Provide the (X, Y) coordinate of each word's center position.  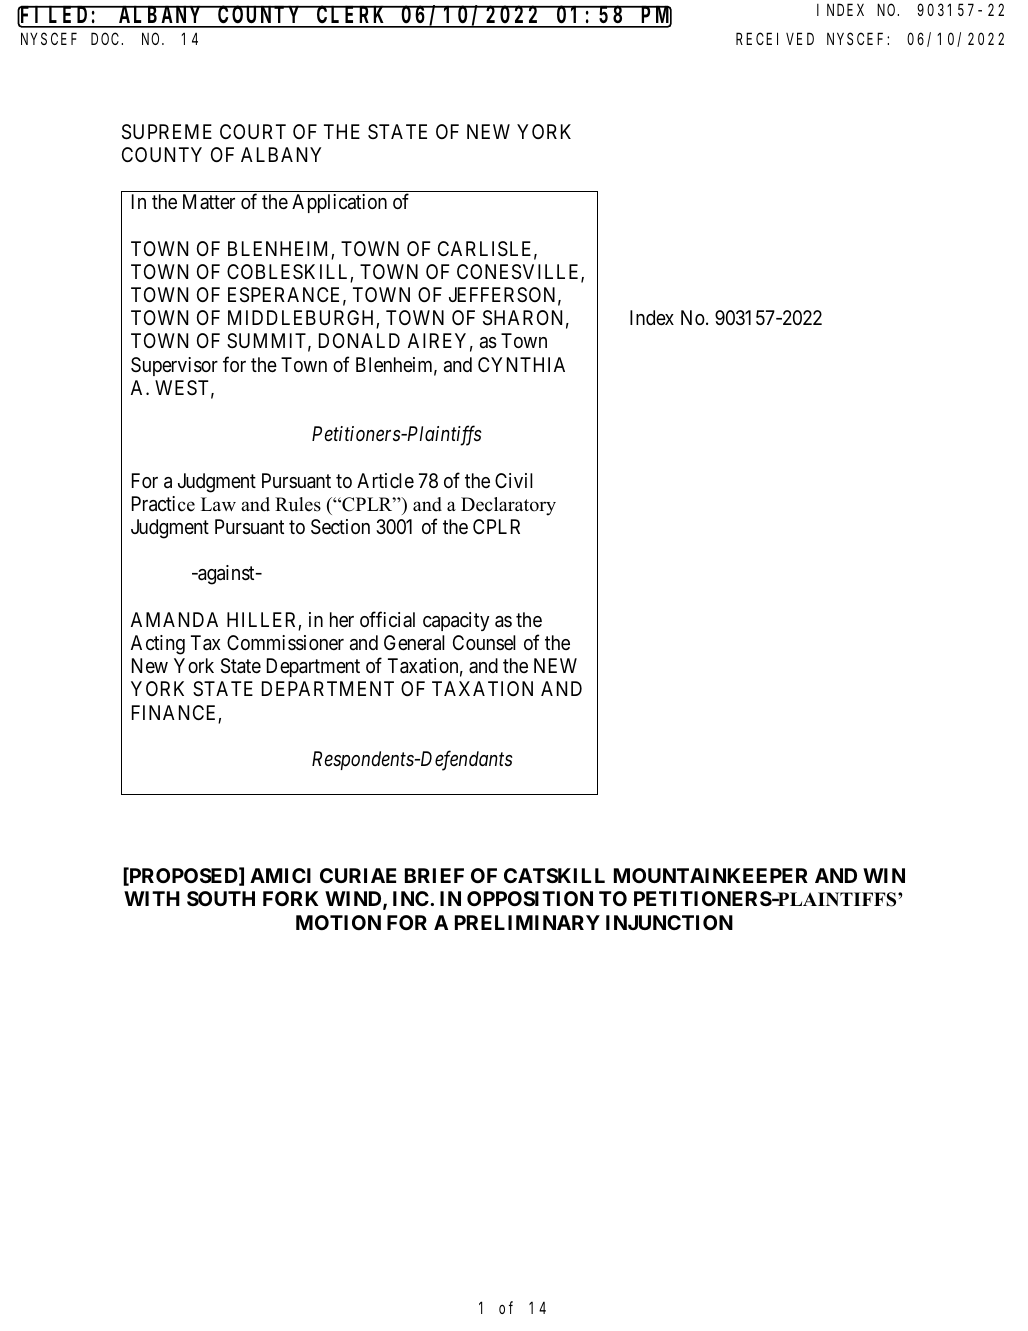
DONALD (359, 340)
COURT (253, 131)
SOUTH (221, 898)
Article (385, 480)
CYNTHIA (521, 364)
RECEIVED (775, 39)
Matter (209, 201)
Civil (514, 480)
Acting (158, 645)
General (414, 643)
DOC (107, 39)
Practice (163, 504)
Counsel (484, 642)
